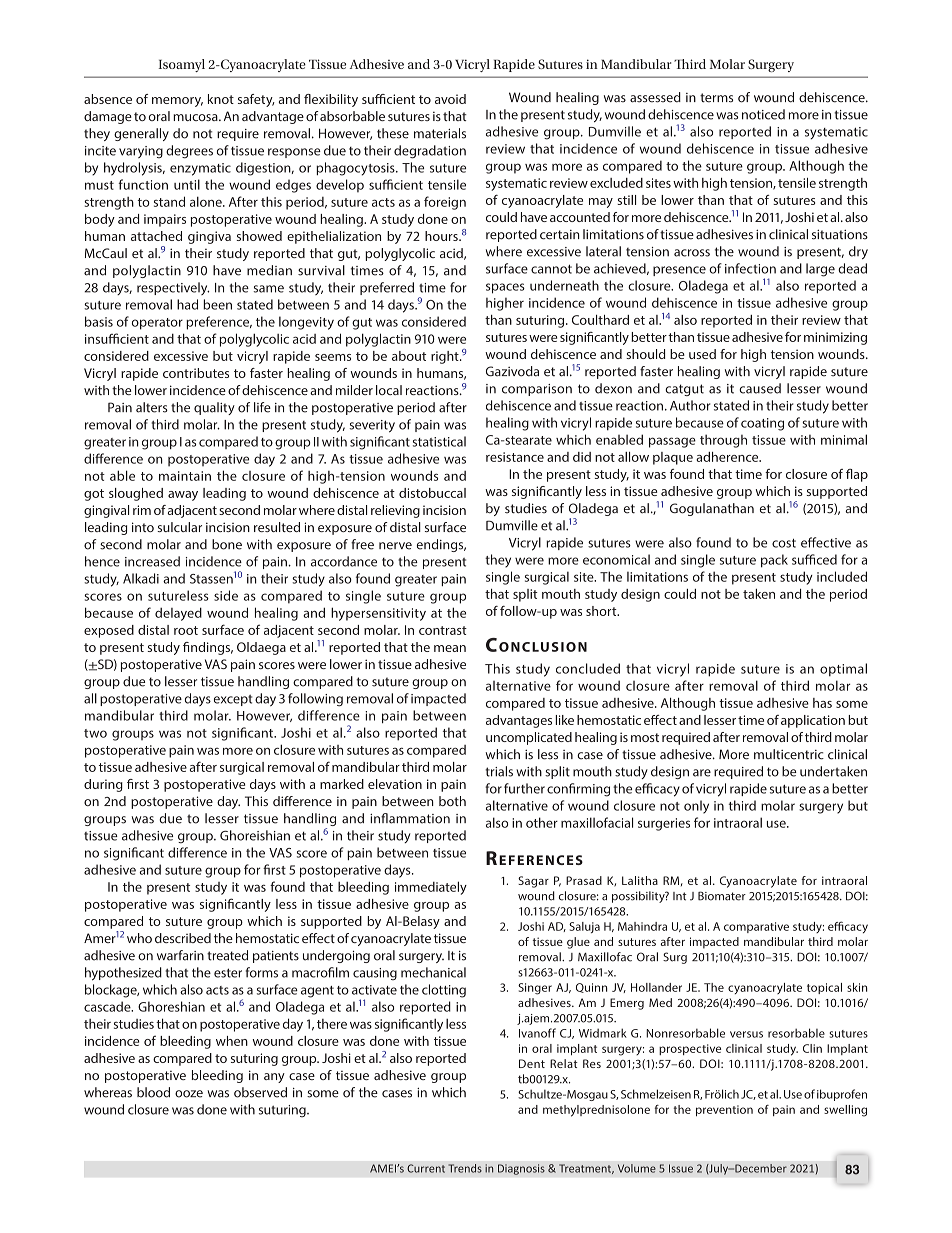 The height and width of the document is (1233, 952). What do you see at coordinates (443, 630) in the document?
I see `contrast` at bounding box center [443, 630].
